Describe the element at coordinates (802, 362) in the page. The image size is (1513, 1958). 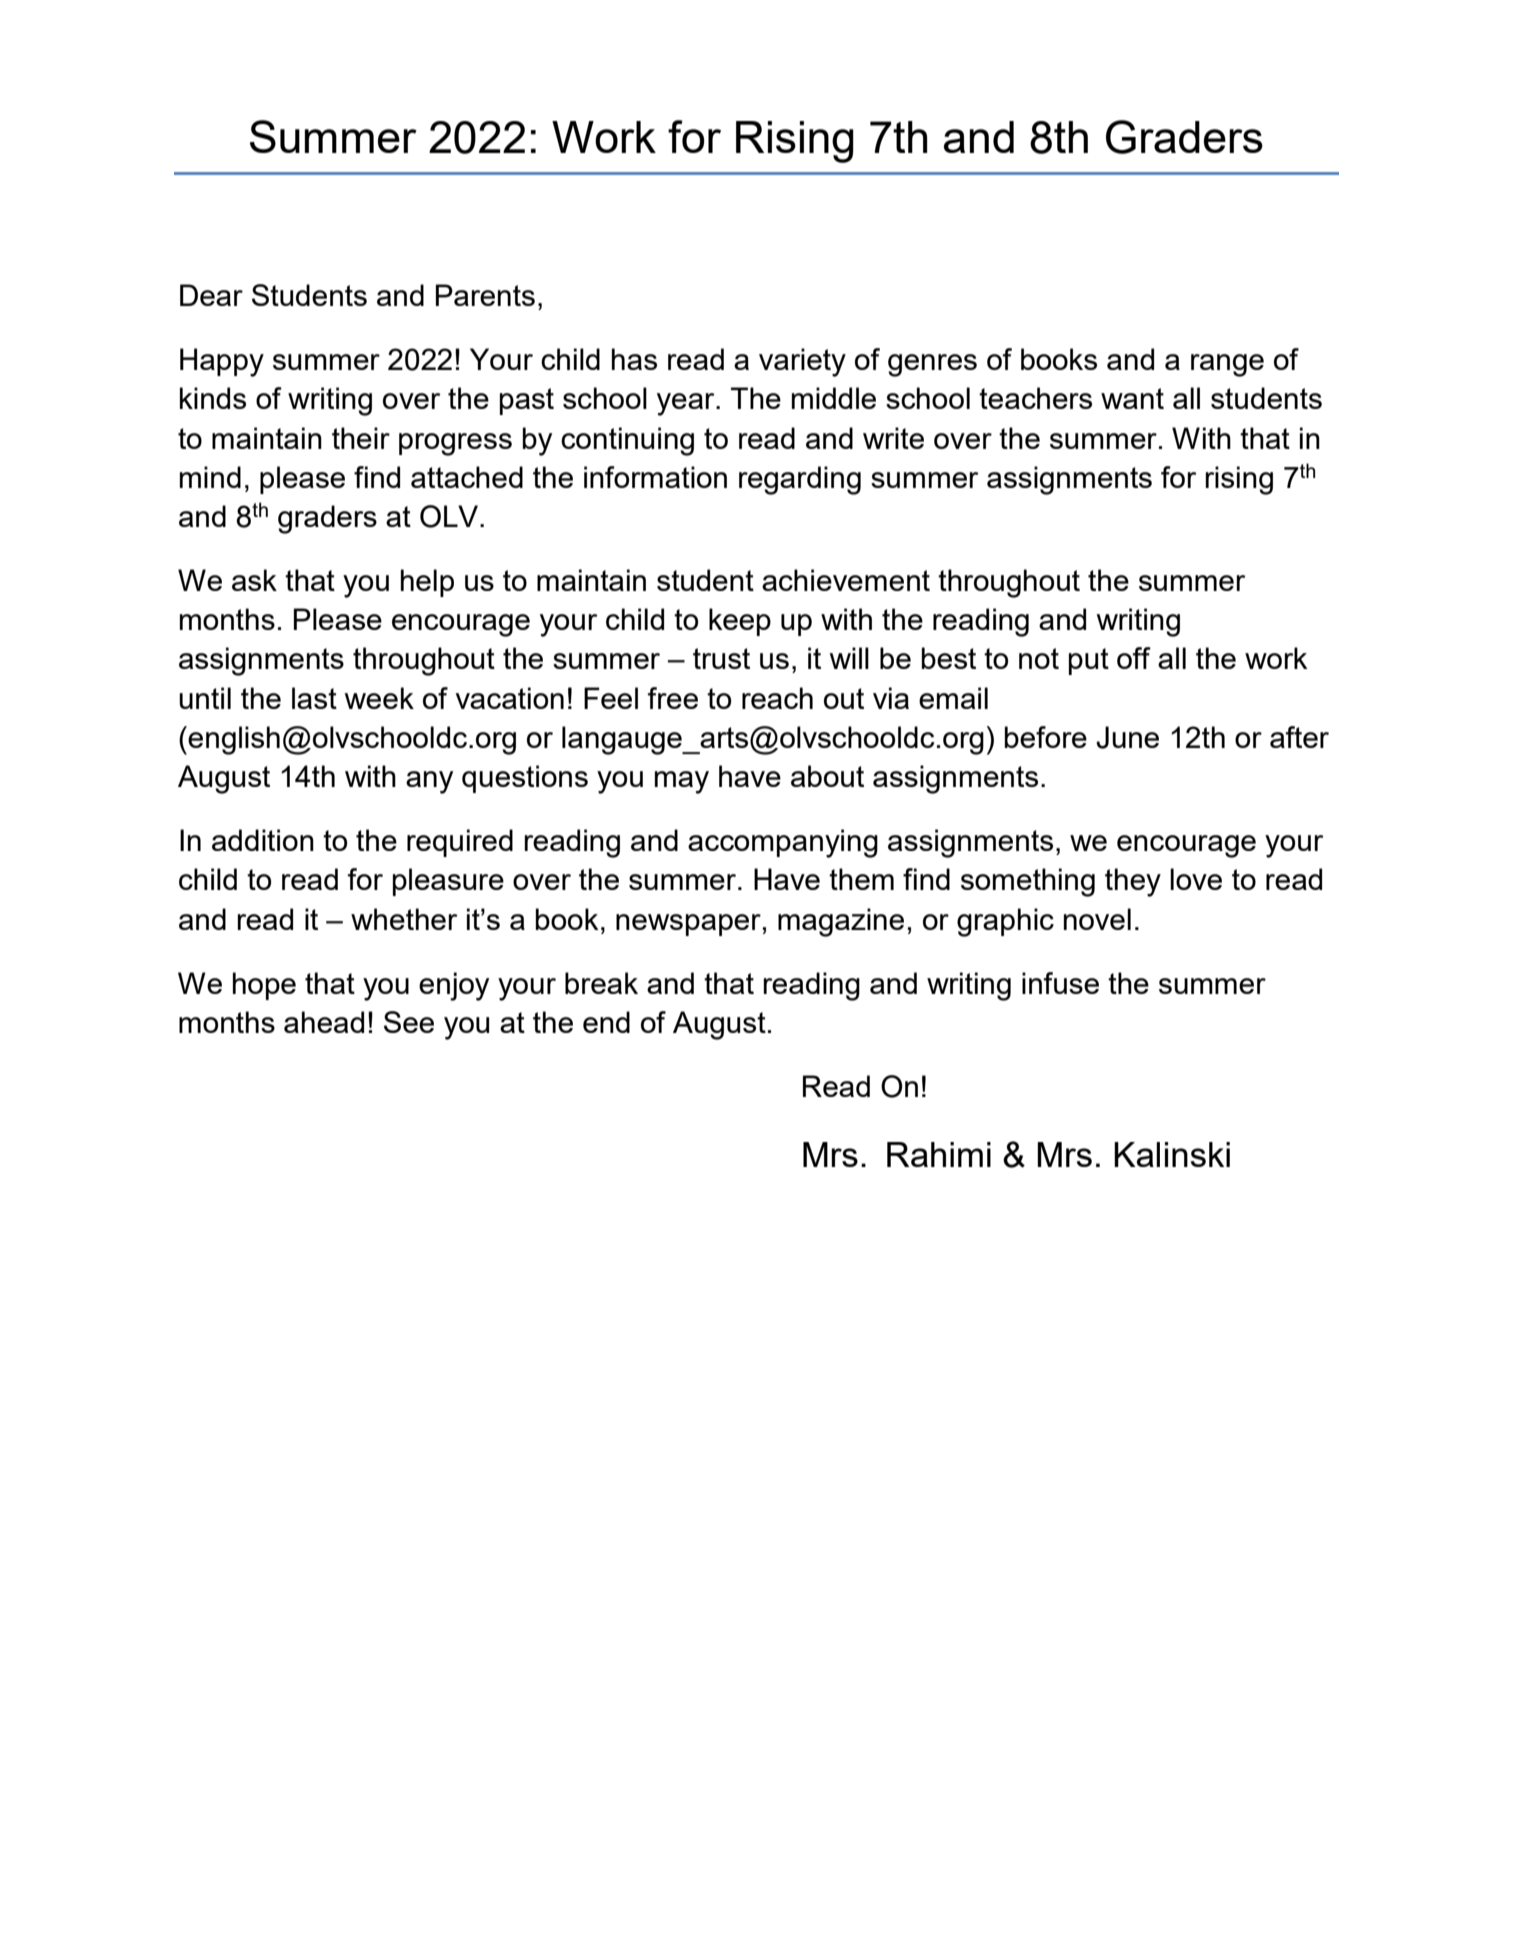
I see `variety` at that location.
